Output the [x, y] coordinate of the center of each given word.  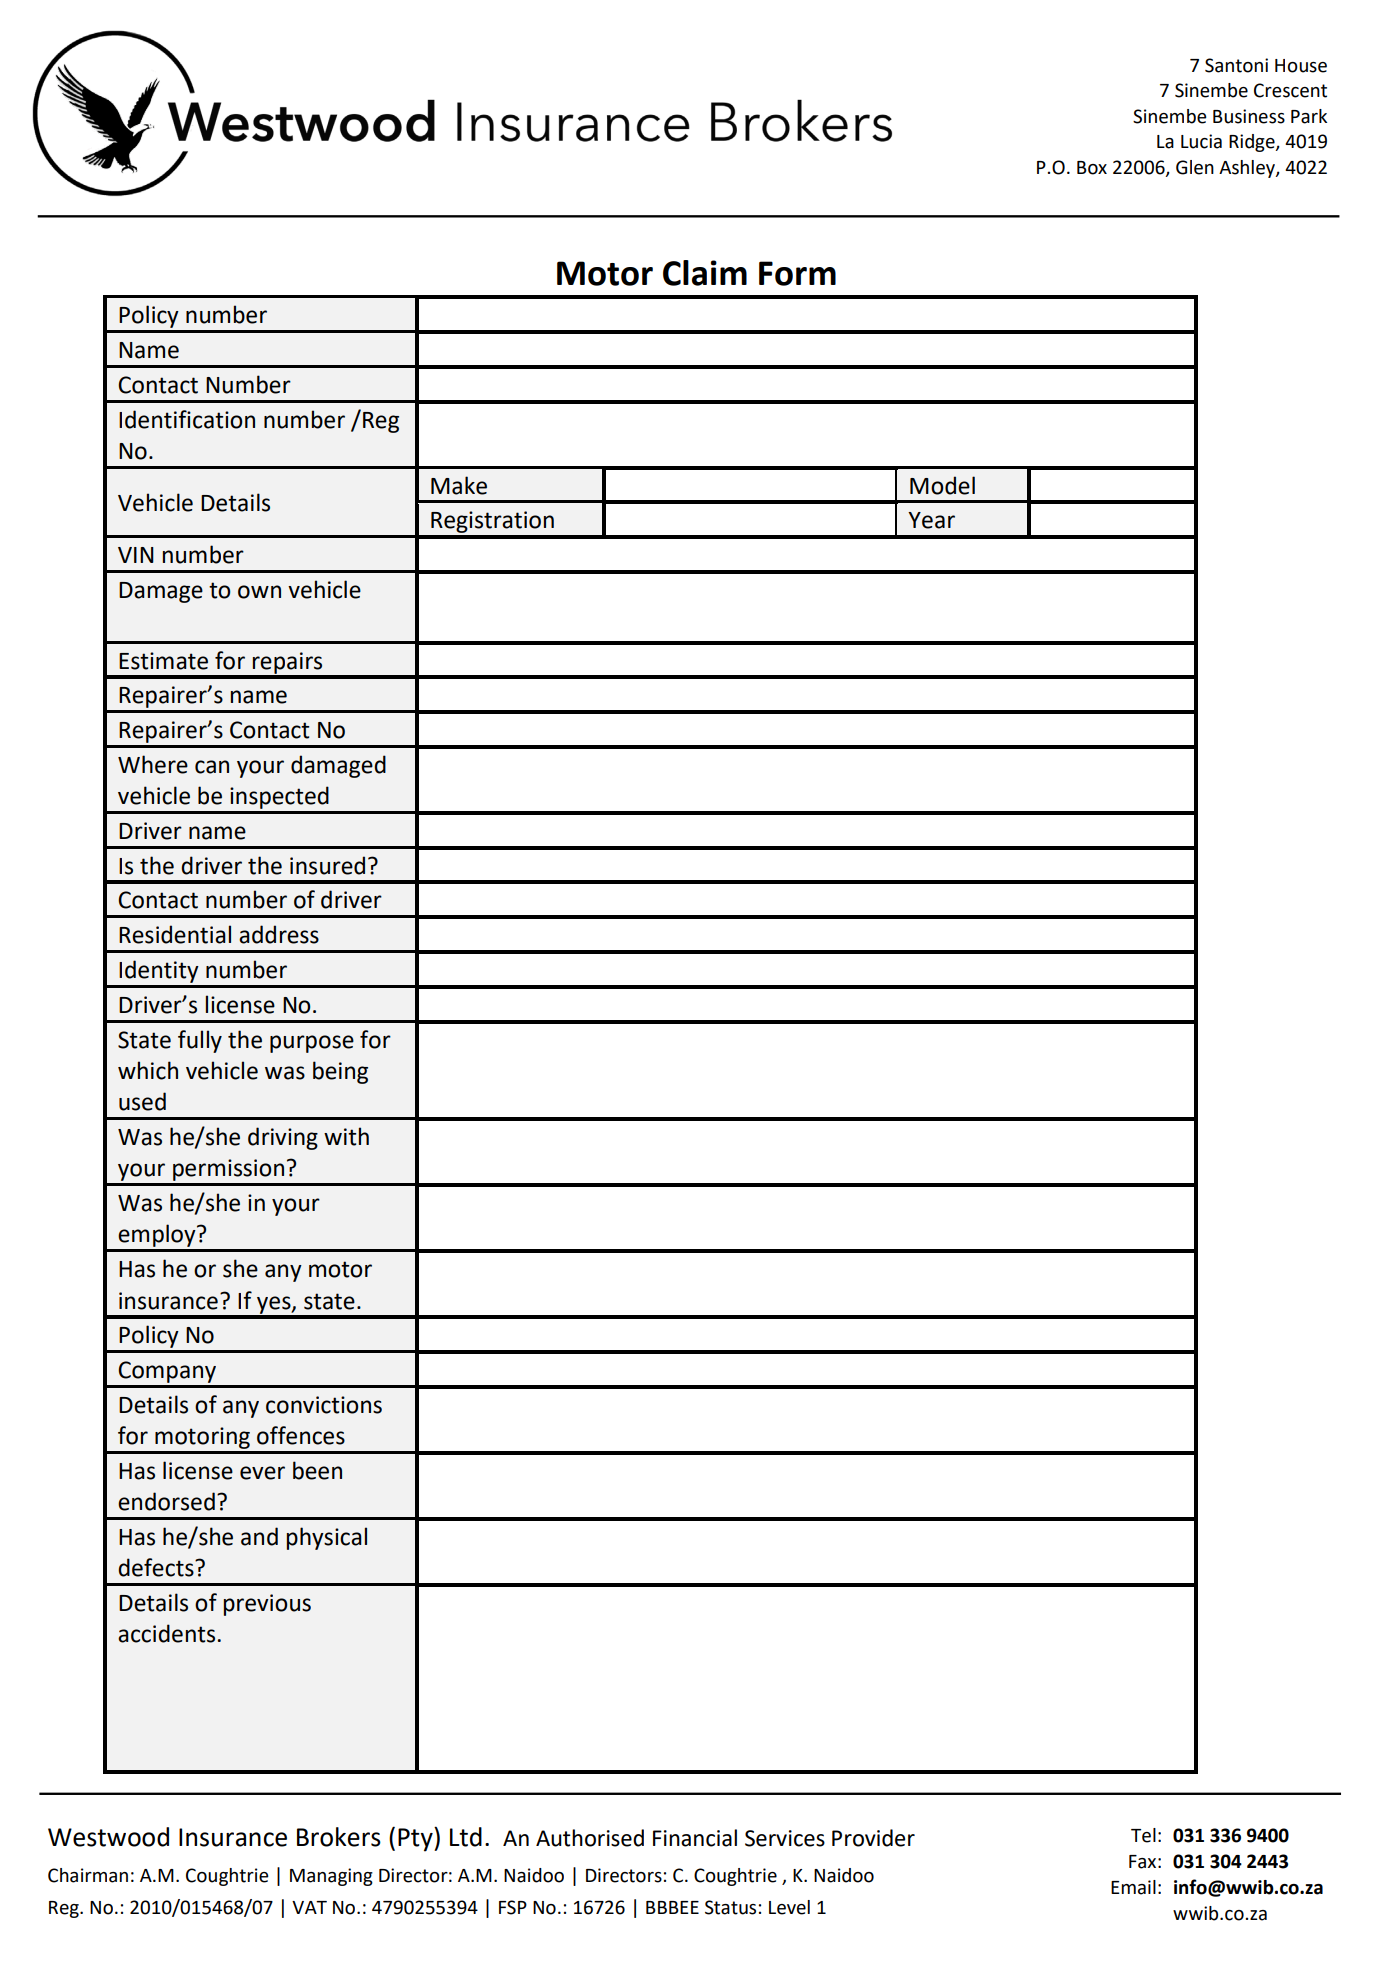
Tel [1143, 1835]
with [346, 1136]
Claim [705, 273]
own [259, 592]
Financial [695, 1838]
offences [301, 1435]
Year [931, 520]
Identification [187, 419]
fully [200, 1041]
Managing [331, 1877]
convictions [324, 1405]
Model [942, 485]
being [340, 1072]
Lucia [1201, 141]
